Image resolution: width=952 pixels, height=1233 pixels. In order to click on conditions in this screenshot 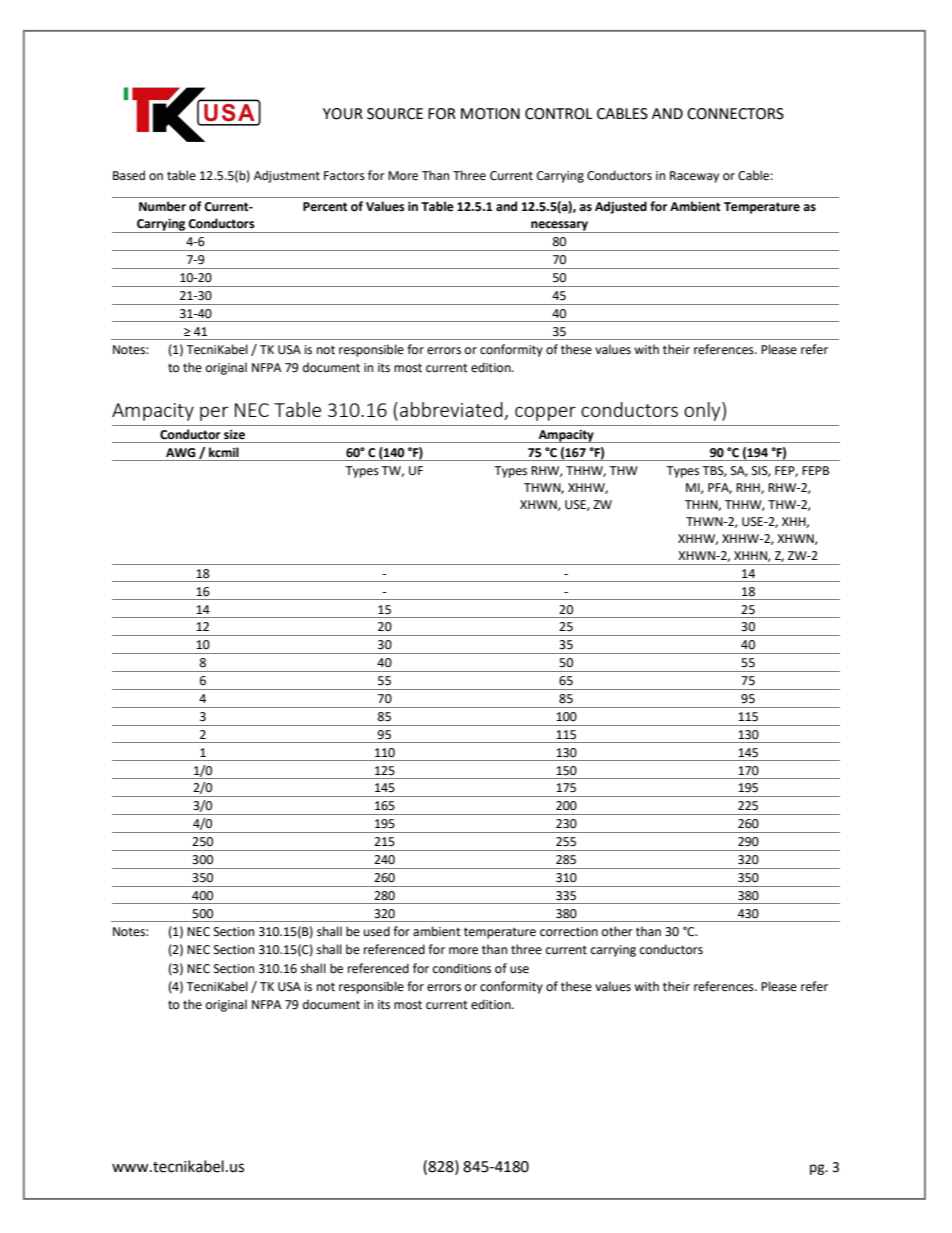, I will do `click(462, 968)`.
